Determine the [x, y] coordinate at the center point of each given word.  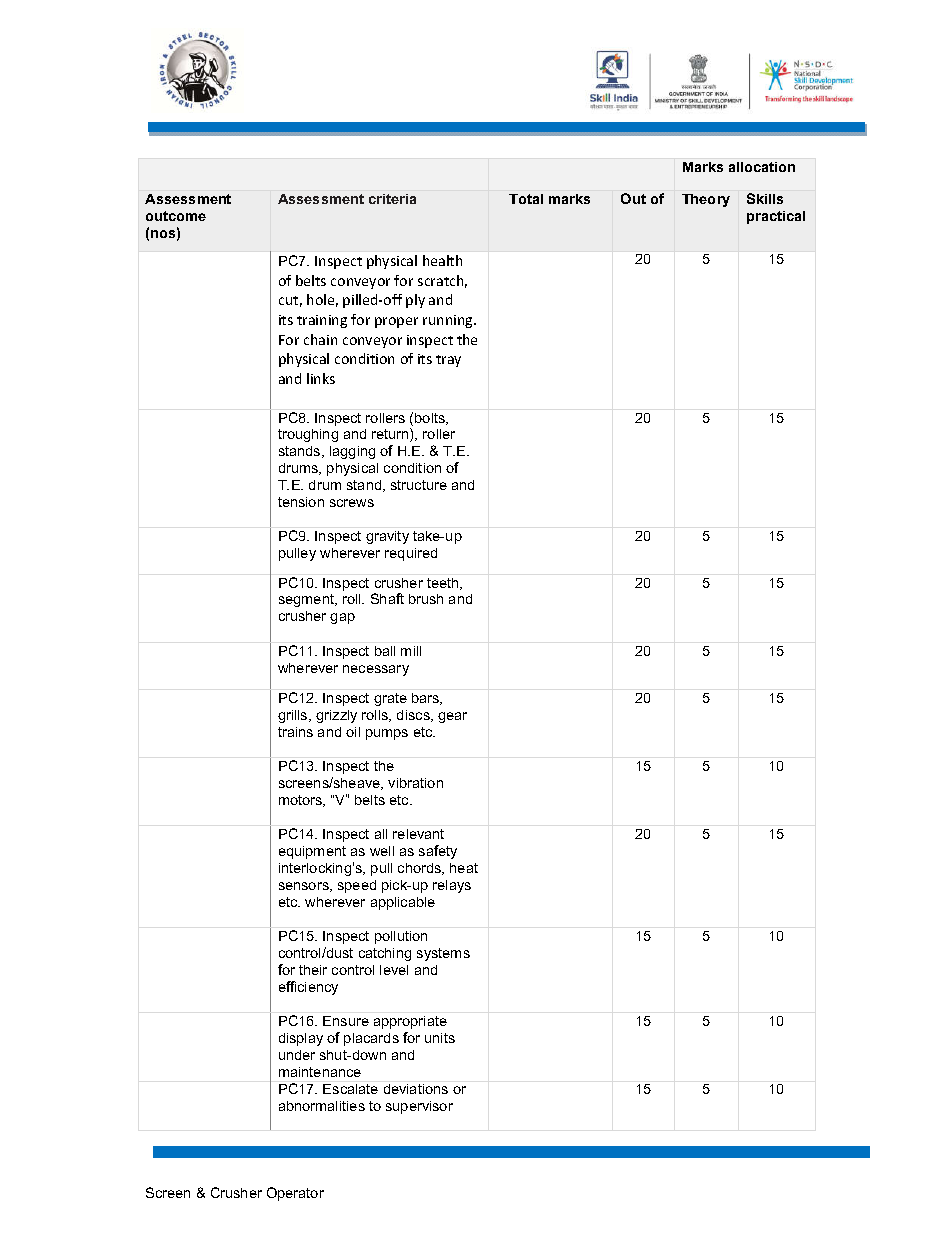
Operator [295, 1194]
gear [452, 717]
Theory [706, 200]
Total [526, 199]
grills [294, 716]
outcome [176, 216]
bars [427, 699]
